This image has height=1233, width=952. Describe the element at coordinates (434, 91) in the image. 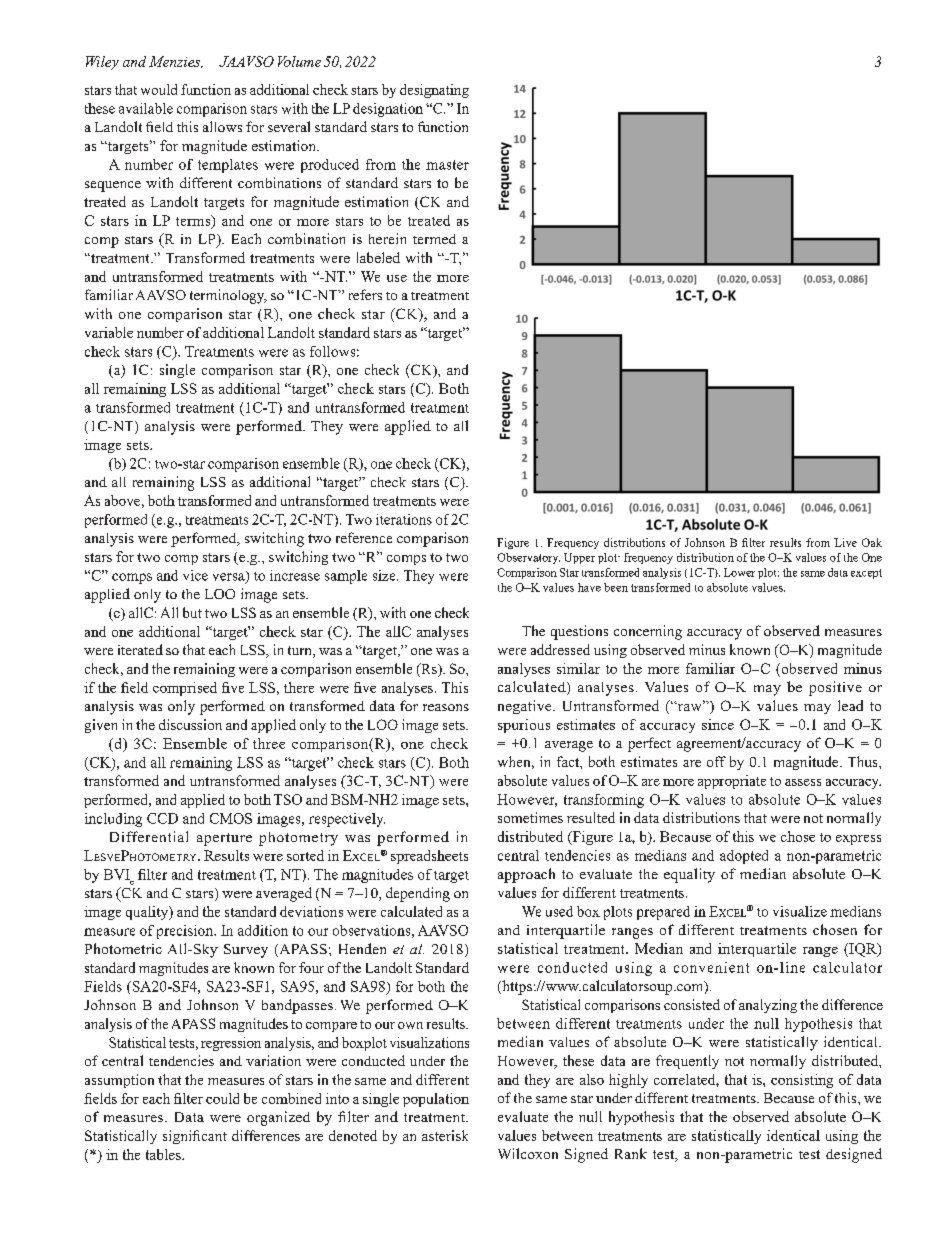

I see `designating` at that location.
